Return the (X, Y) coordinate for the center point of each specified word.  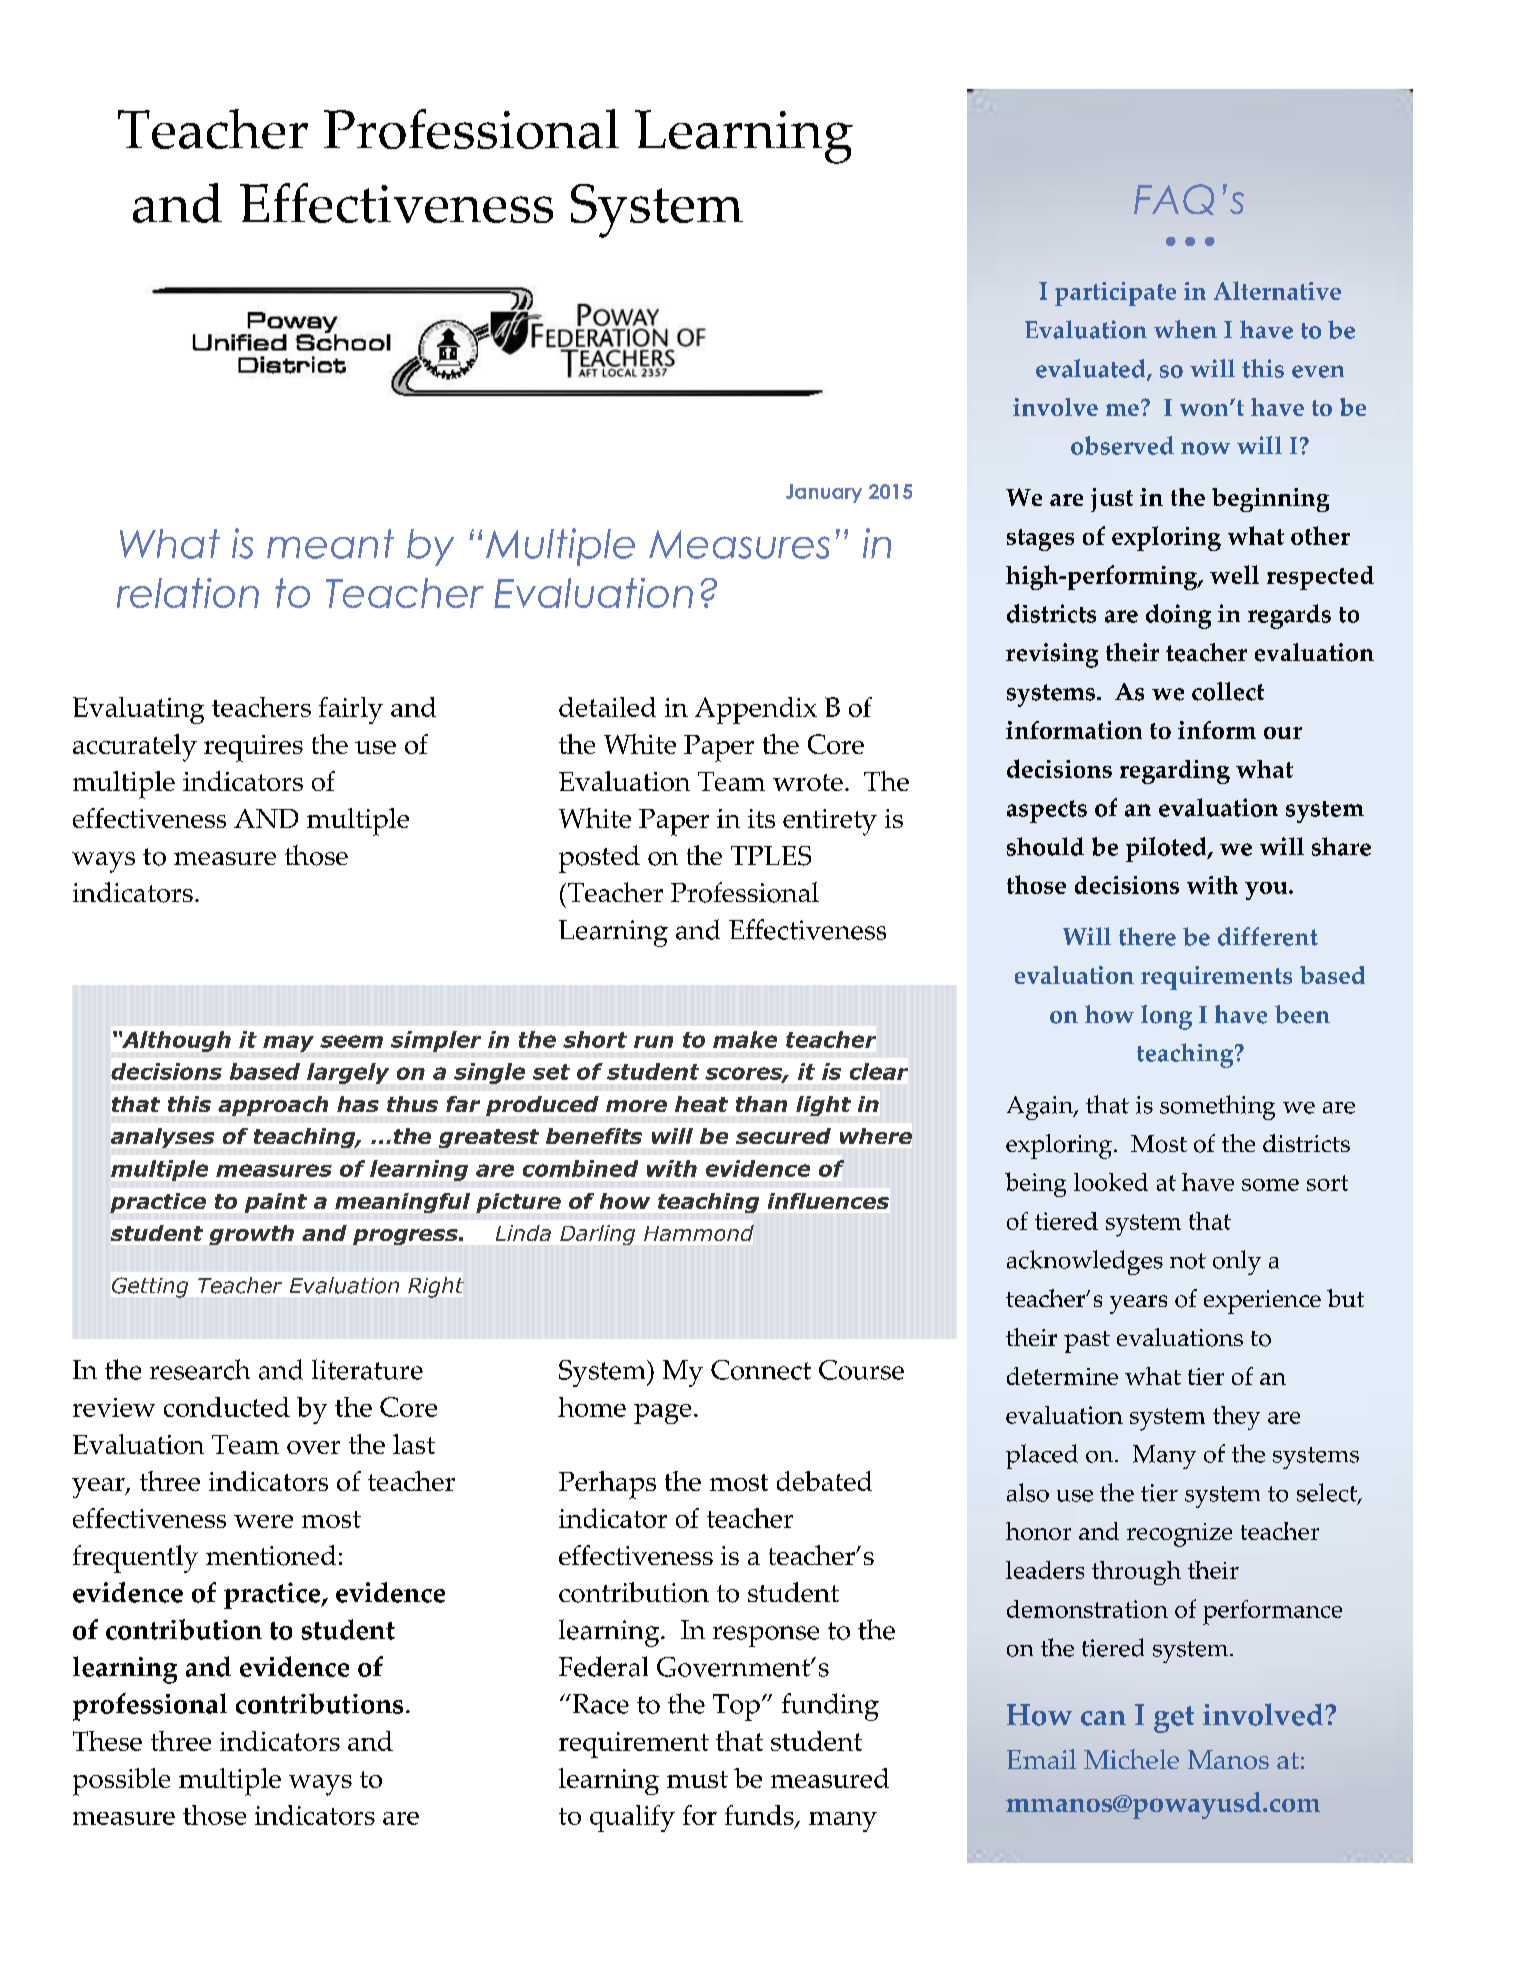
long (1166, 1017)
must (697, 1779)
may (288, 1043)
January (824, 493)
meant (330, 544)
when (1185, 329)
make (745, 1039)
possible (121, 1782)
